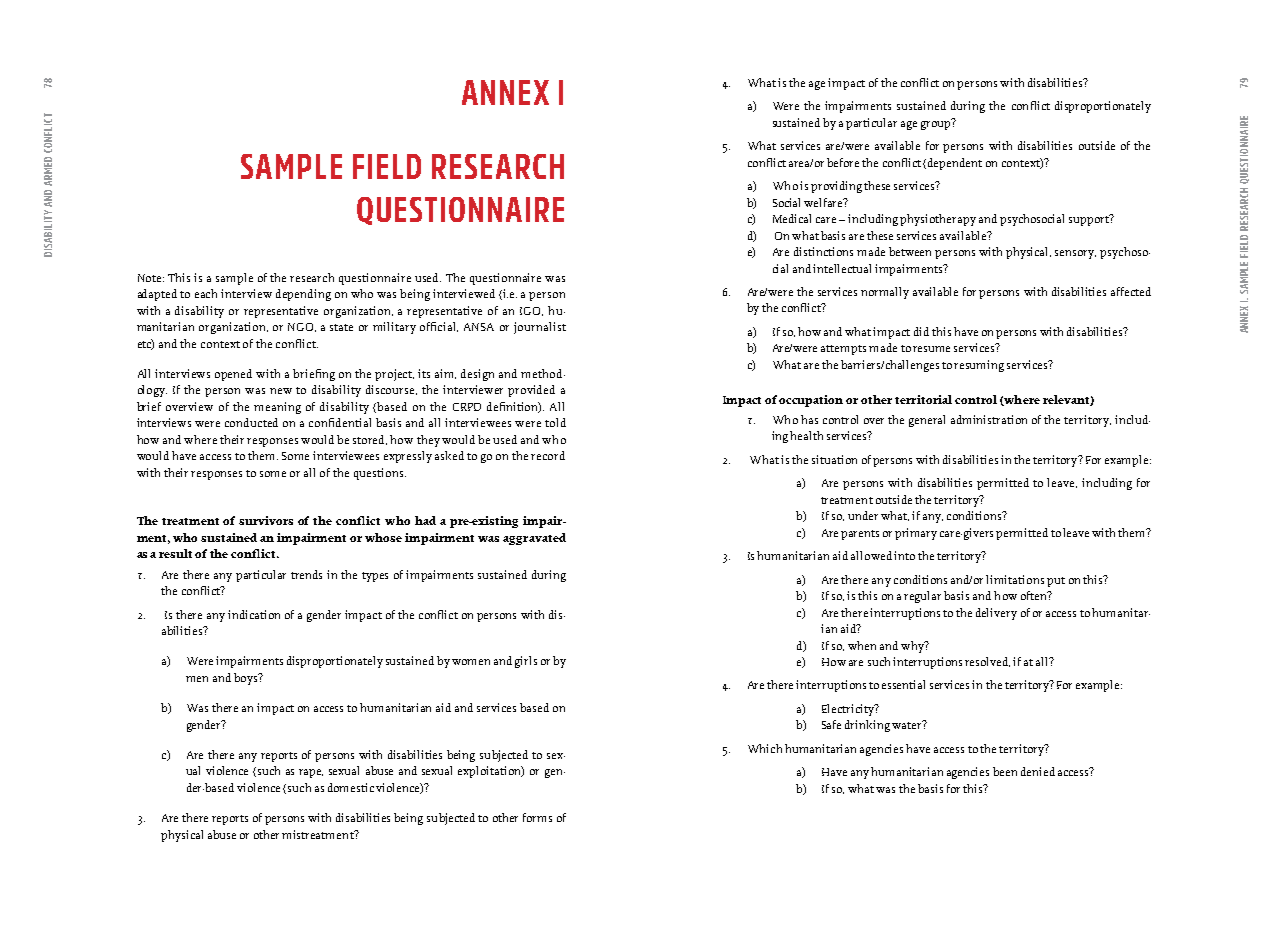 This screenshot has width=1288, height=936. What do you see at coordinates (537, 817) in the screenshot?
I see `forms` at bounding box center [537, 817].
